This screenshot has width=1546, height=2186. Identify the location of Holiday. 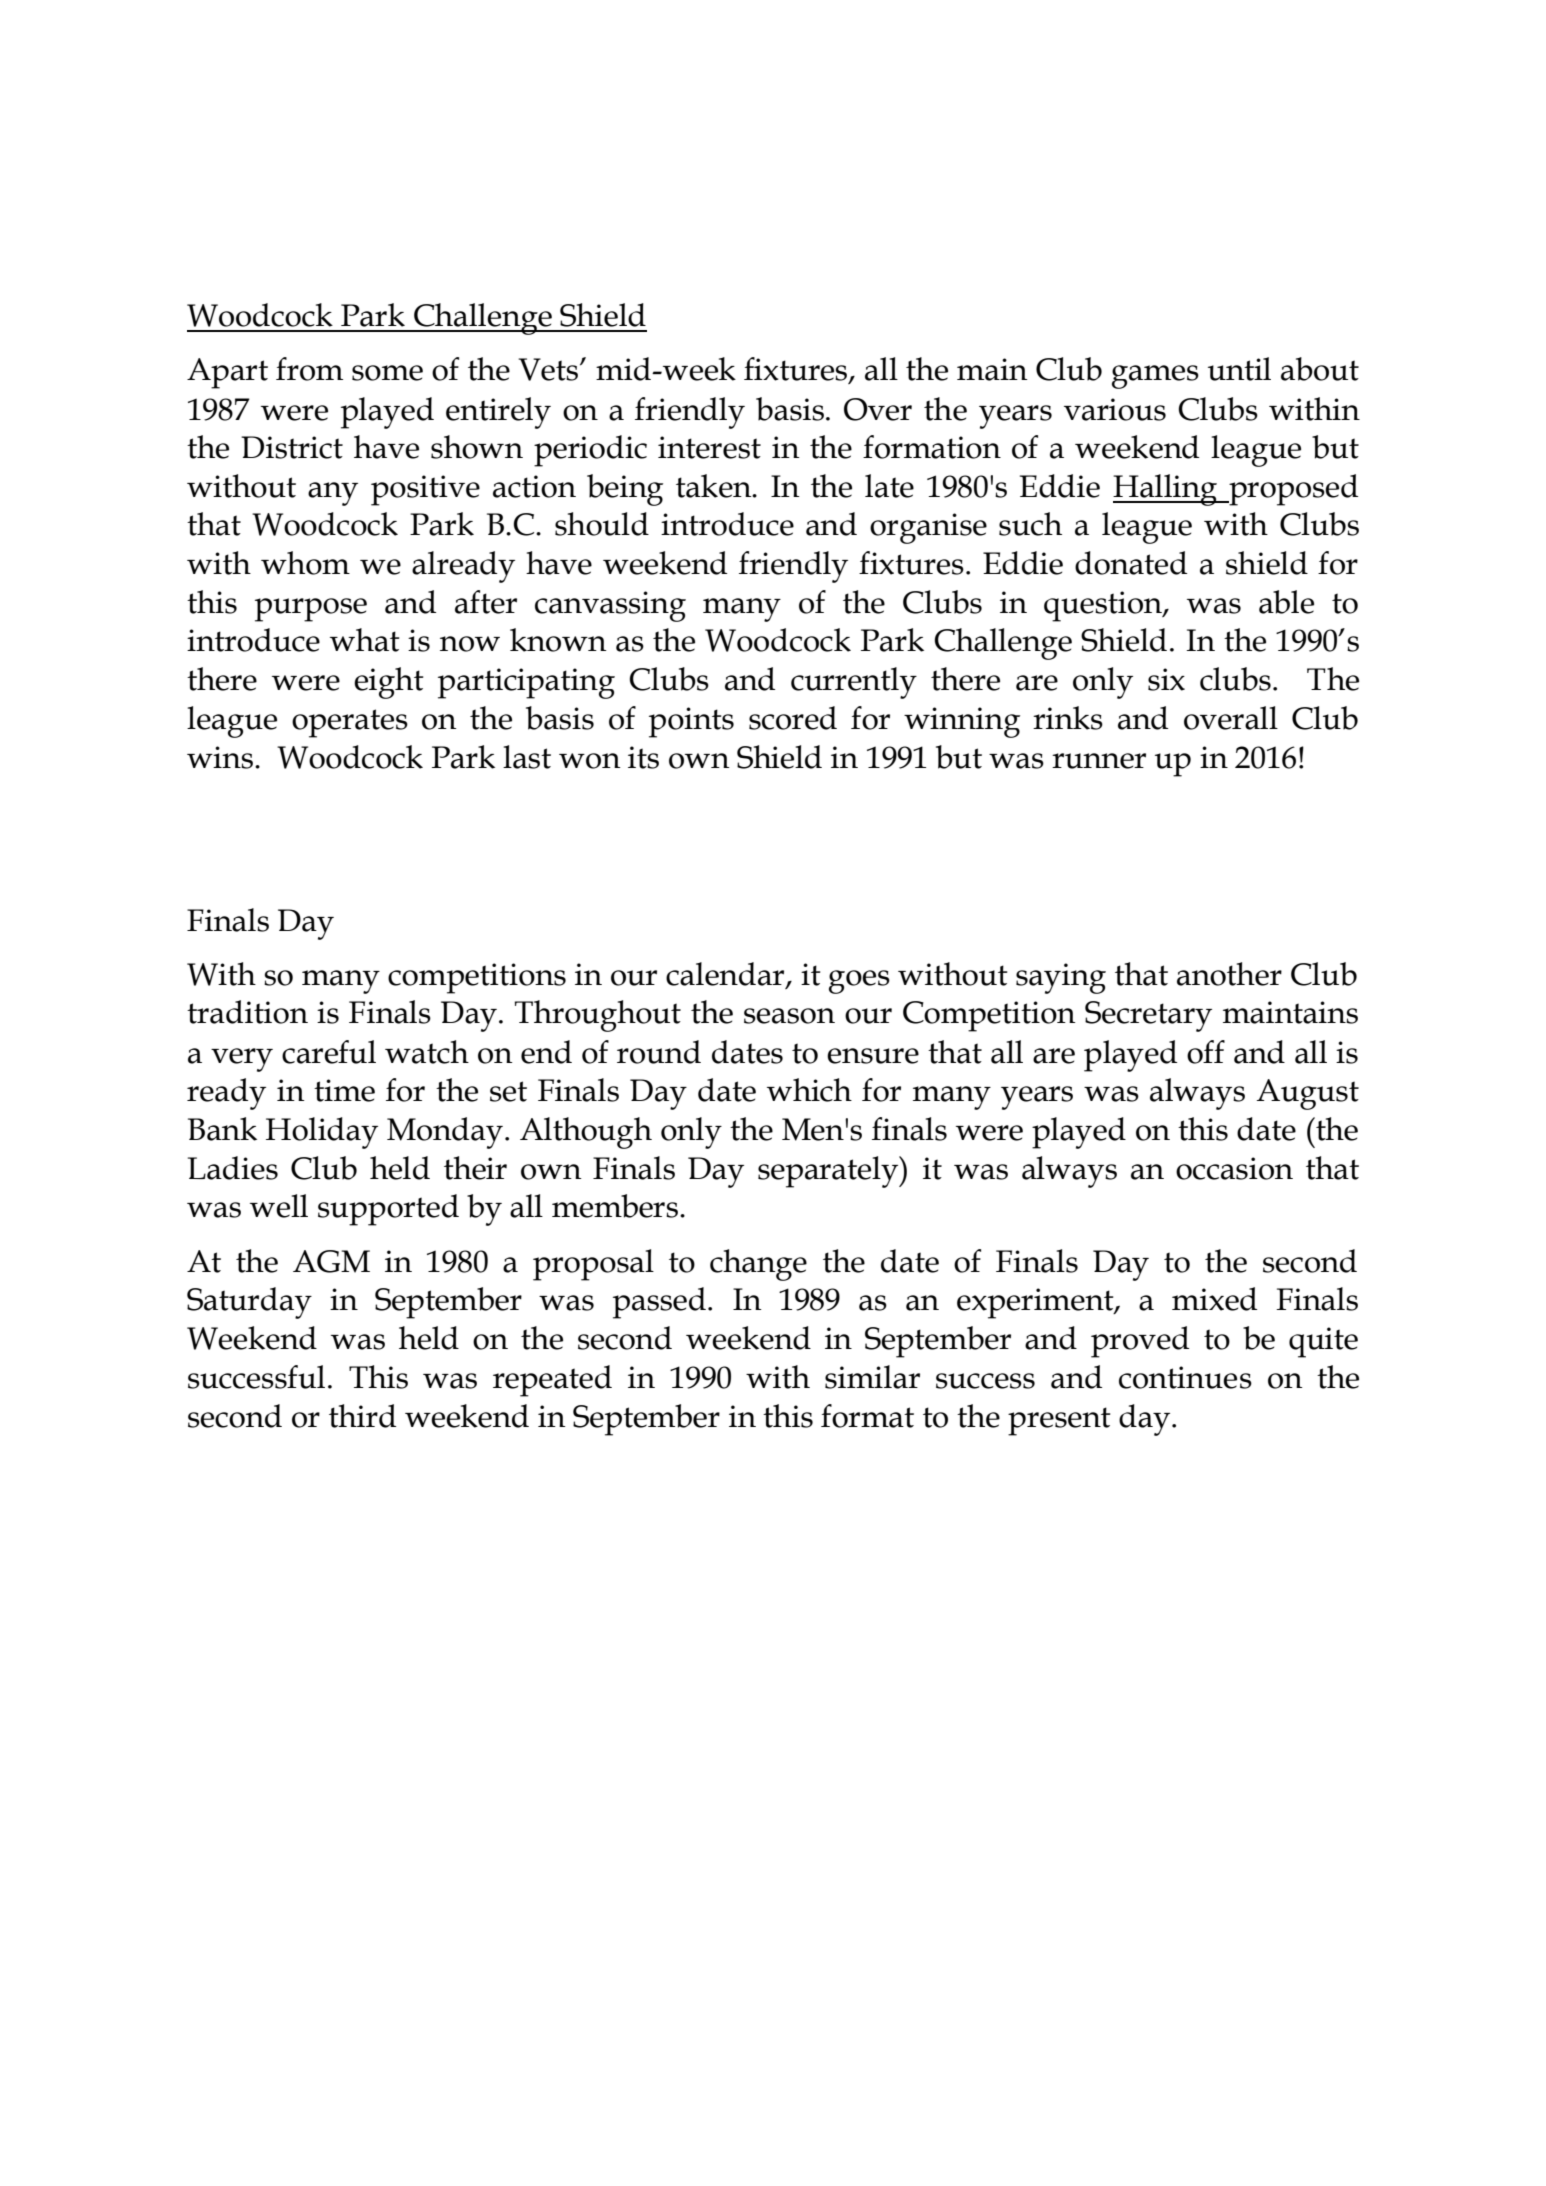
(322, 1133).
